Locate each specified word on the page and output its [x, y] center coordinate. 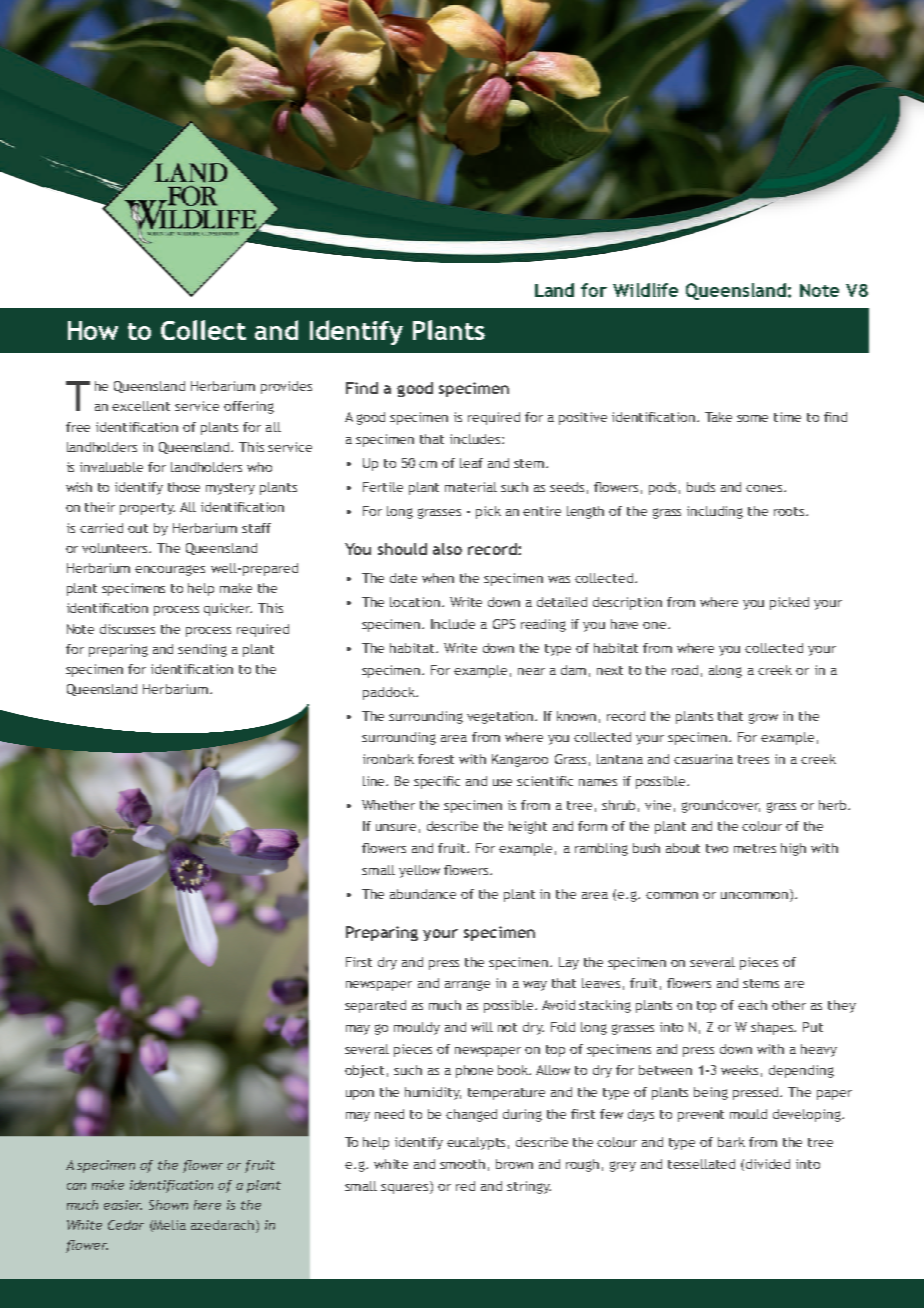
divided [768, 1164]
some [752, 418]
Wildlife [645, 290]
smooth [462, 1164]
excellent [141, 406]
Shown [168, 1205]
